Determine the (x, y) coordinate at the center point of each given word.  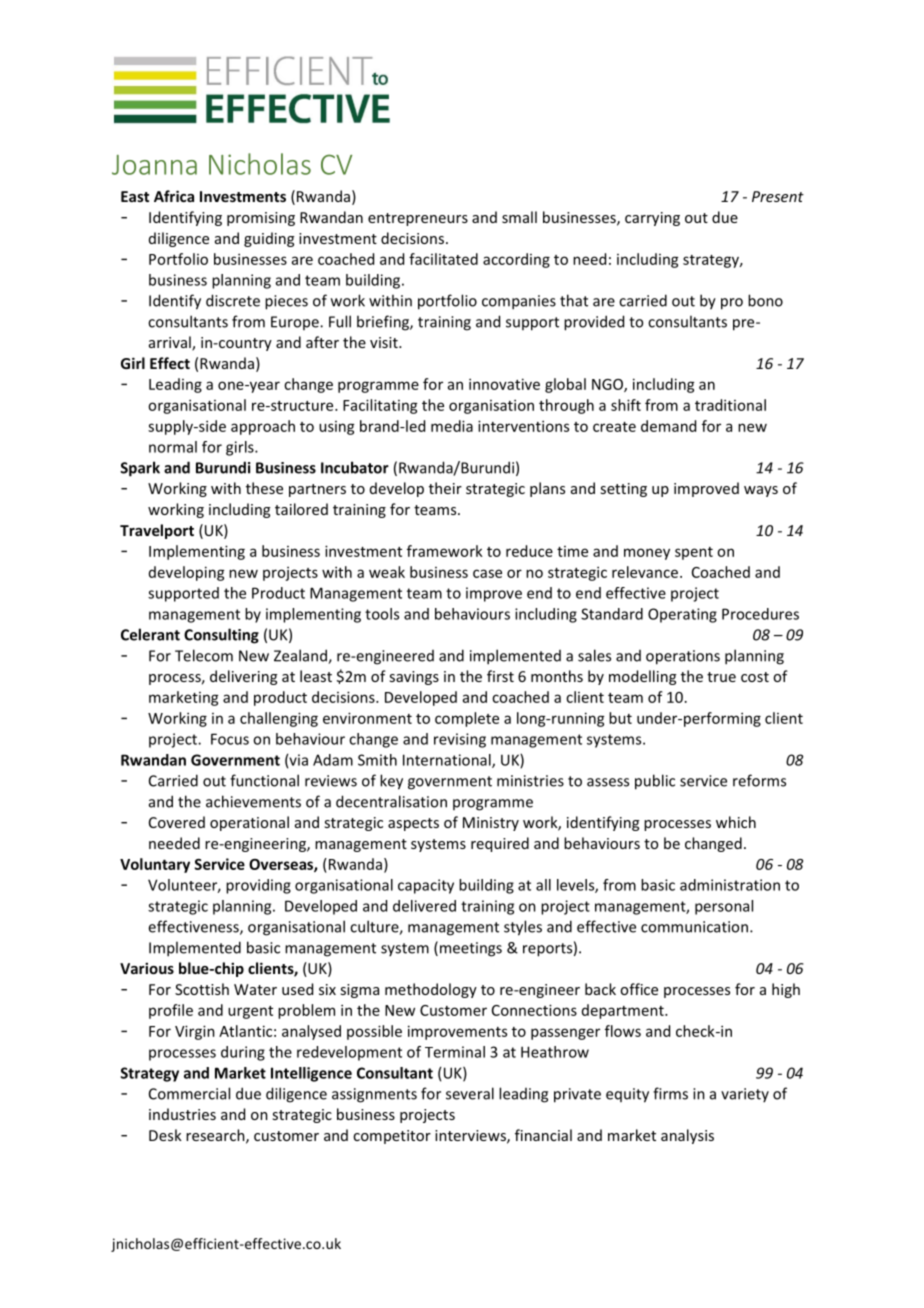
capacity (426, 886)
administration (730, 885)
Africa (174, 196)
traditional (730, 405)
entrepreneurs (418, 219)
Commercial (189, 1093)
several (470, 1093)
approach (263, 427)
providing (258, 886)
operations (683, 657)
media (452, 426)
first (500, 676)
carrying (652, 219)
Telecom (204, 655)
